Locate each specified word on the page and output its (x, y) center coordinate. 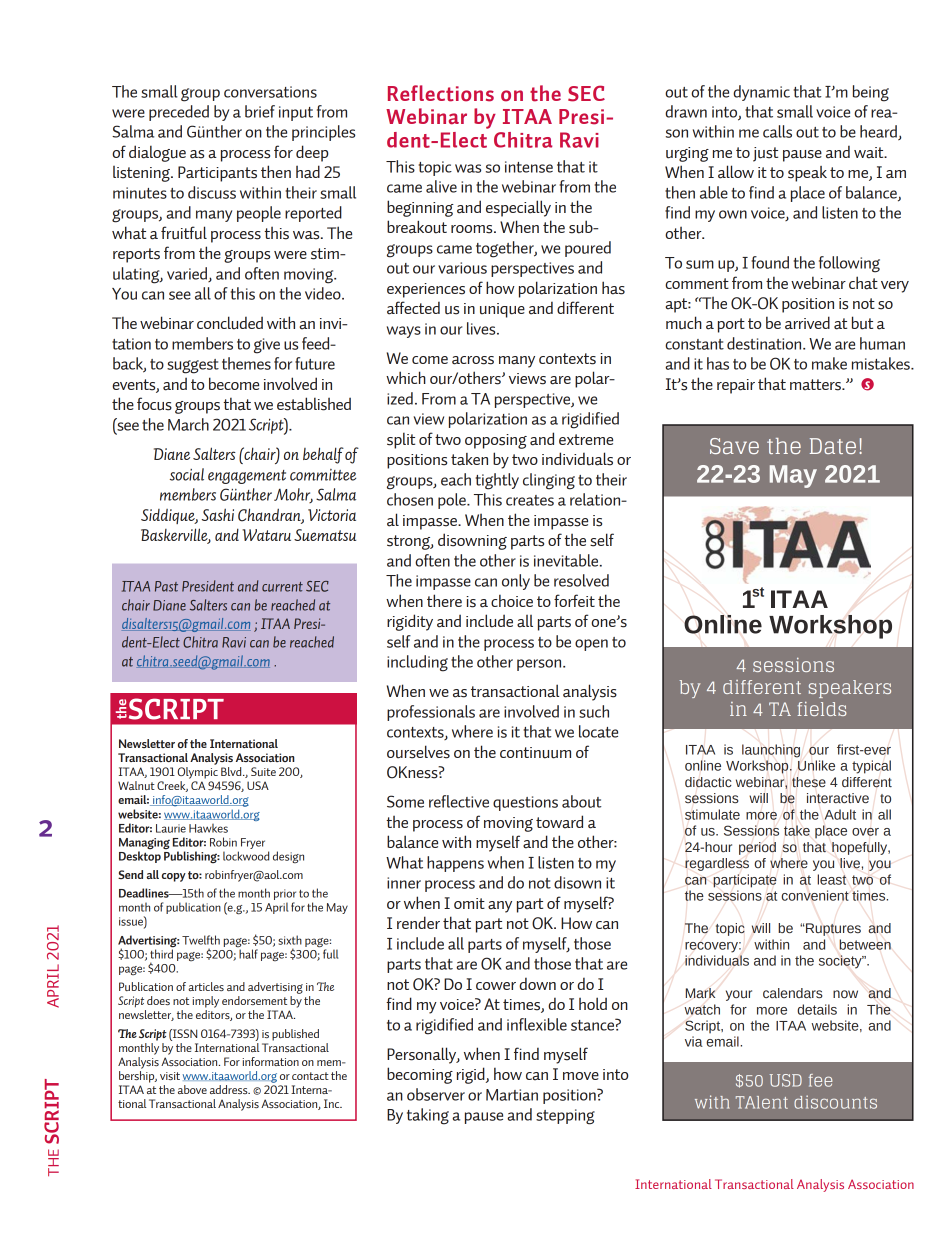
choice (512, 601)
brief (260, 111)
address (230, 1089)
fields (822, 709)
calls (777, 131)
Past (166, 586)
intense (529, 167)
